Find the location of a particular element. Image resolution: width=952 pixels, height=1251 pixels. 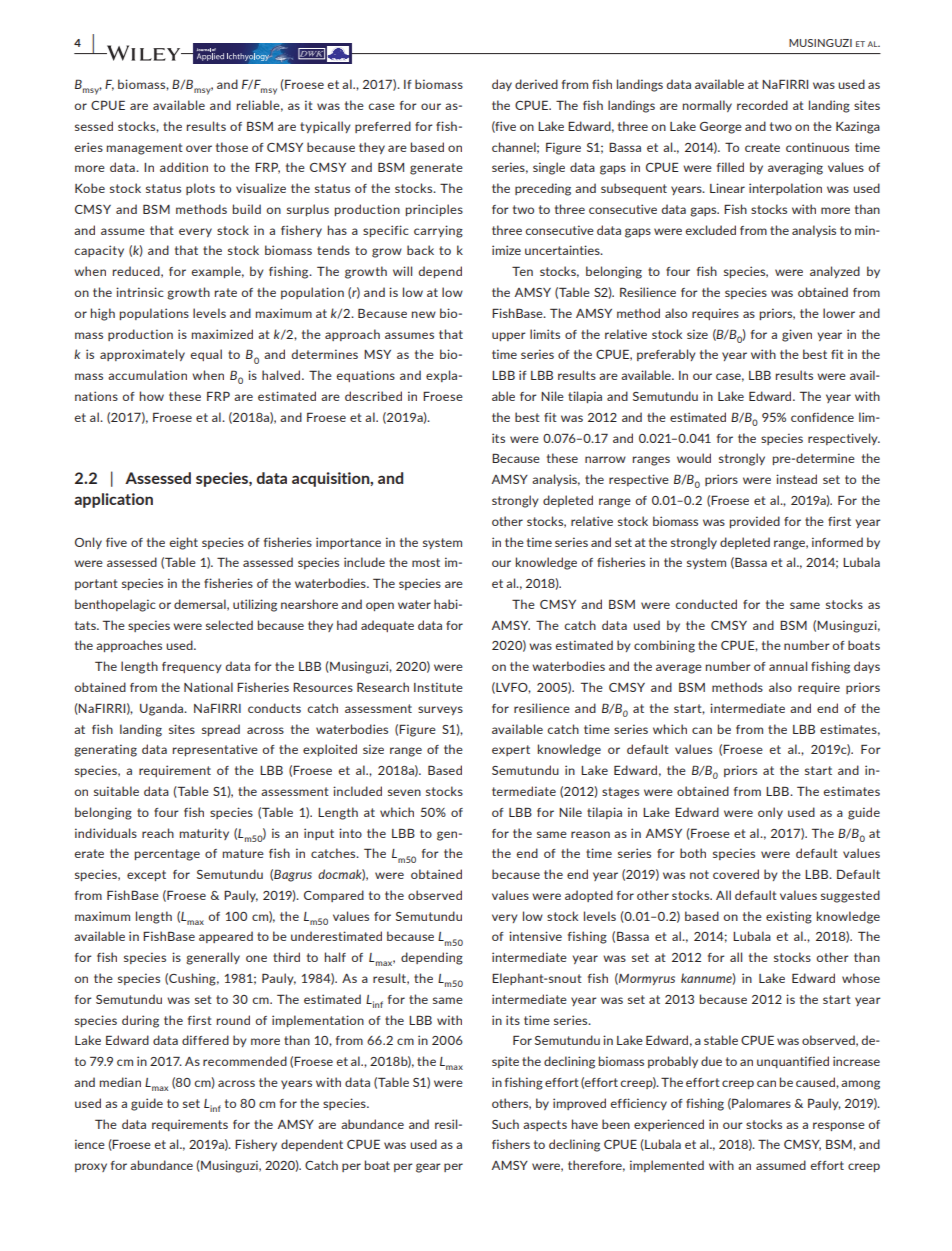

annual is located at coordinates (788, 666).
